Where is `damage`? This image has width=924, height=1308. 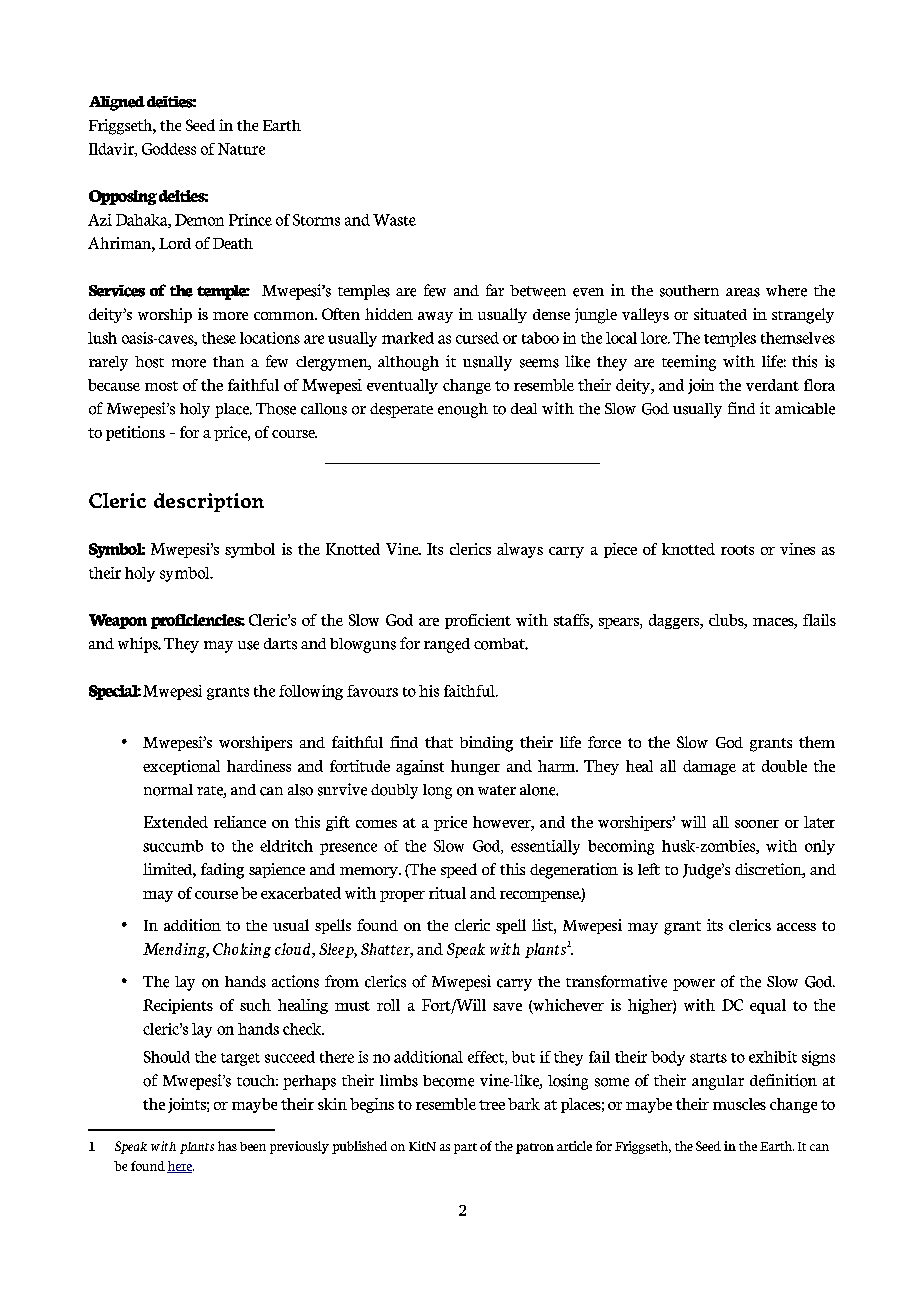 damage is located at coordinates (709, 767).
